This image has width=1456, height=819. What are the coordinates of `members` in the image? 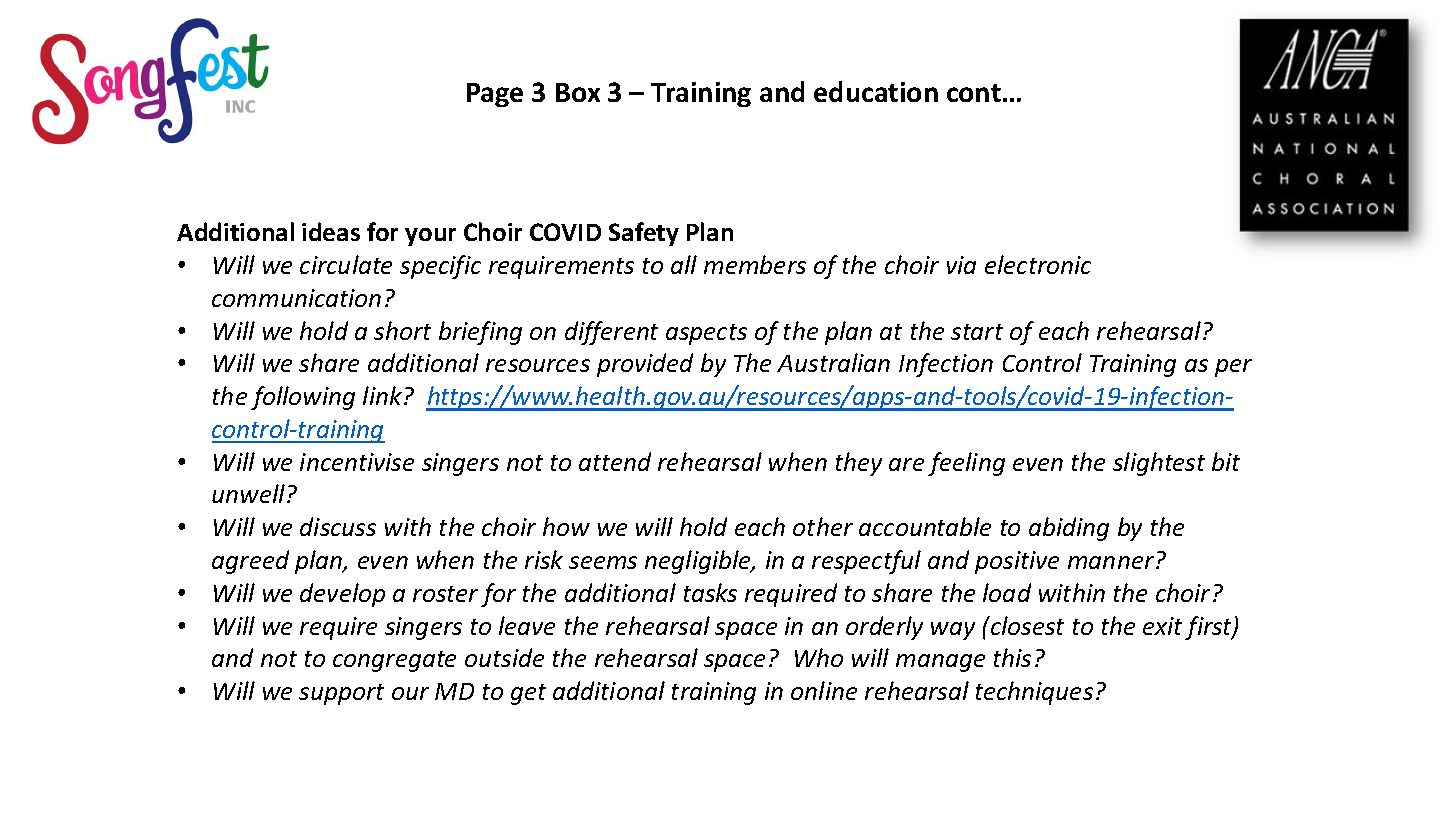 It's located at (755, 264).
